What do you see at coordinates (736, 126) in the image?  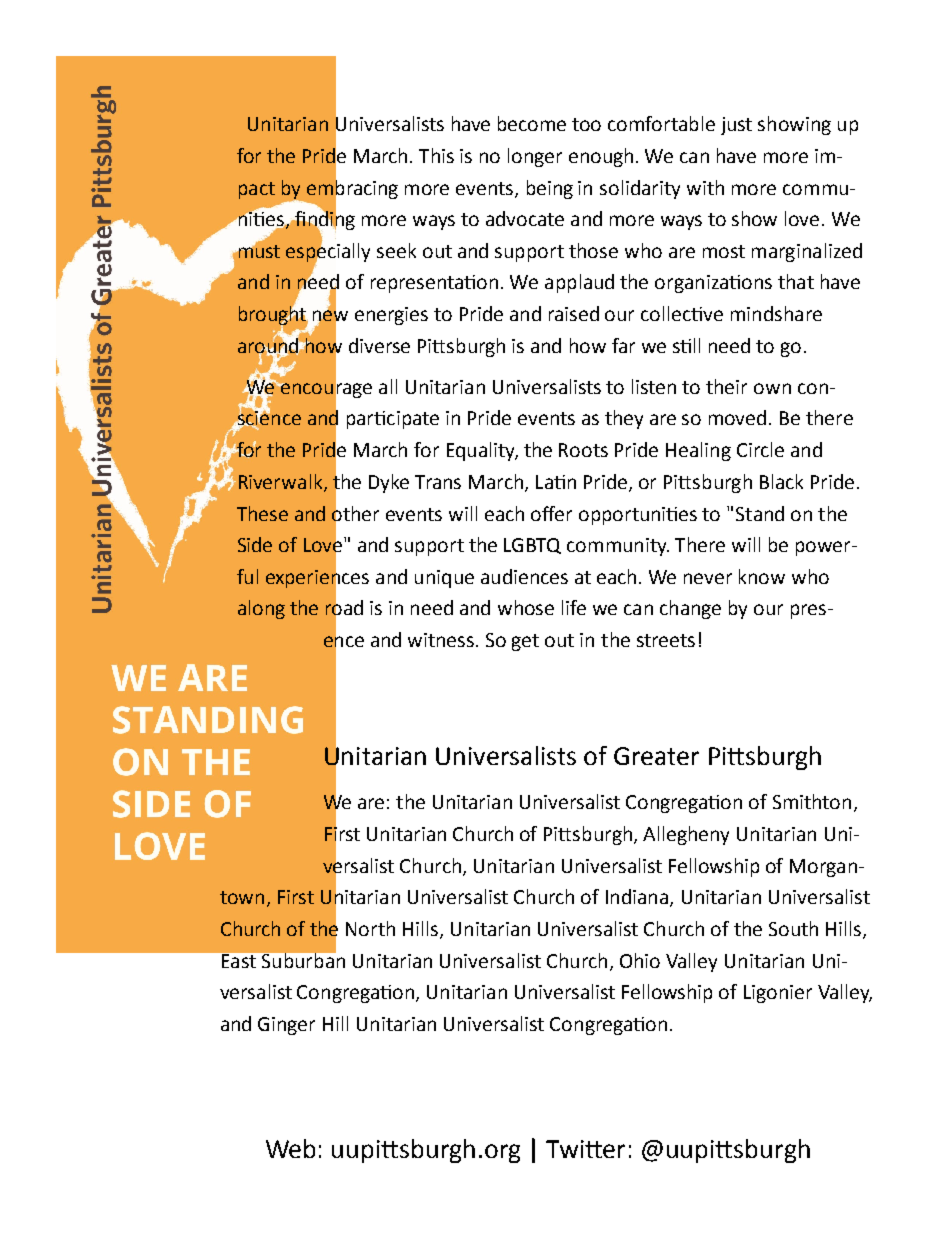 I see `just` at bounding box center [736, 126].
